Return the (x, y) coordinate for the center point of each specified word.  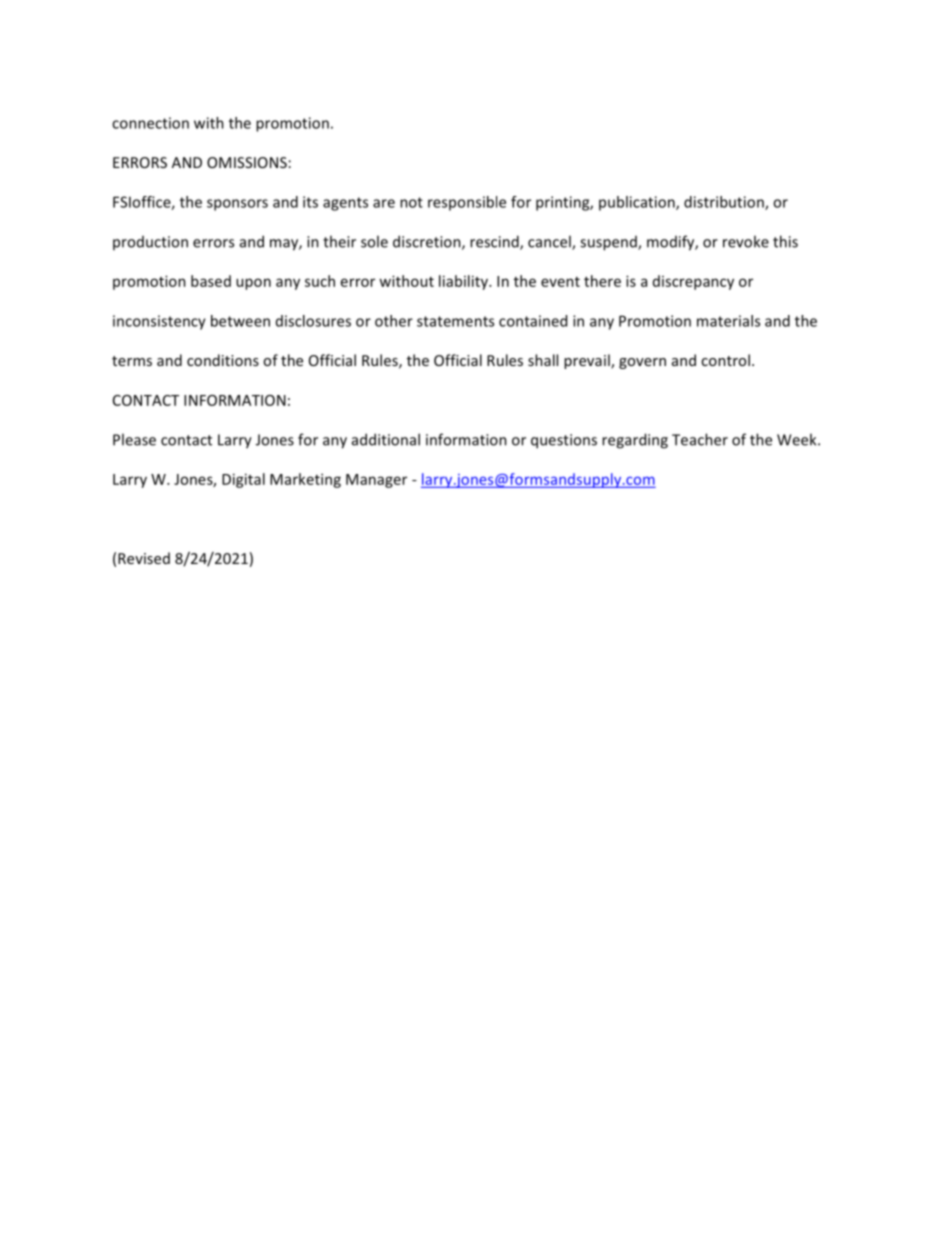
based (211, 281)
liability (464, 282)
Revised (144, 558)
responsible (467, 203)
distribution (725, 203)
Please (134, 439)
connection (150, 123)
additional (386, 439)
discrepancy (693, 282)
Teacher (700, 439)
